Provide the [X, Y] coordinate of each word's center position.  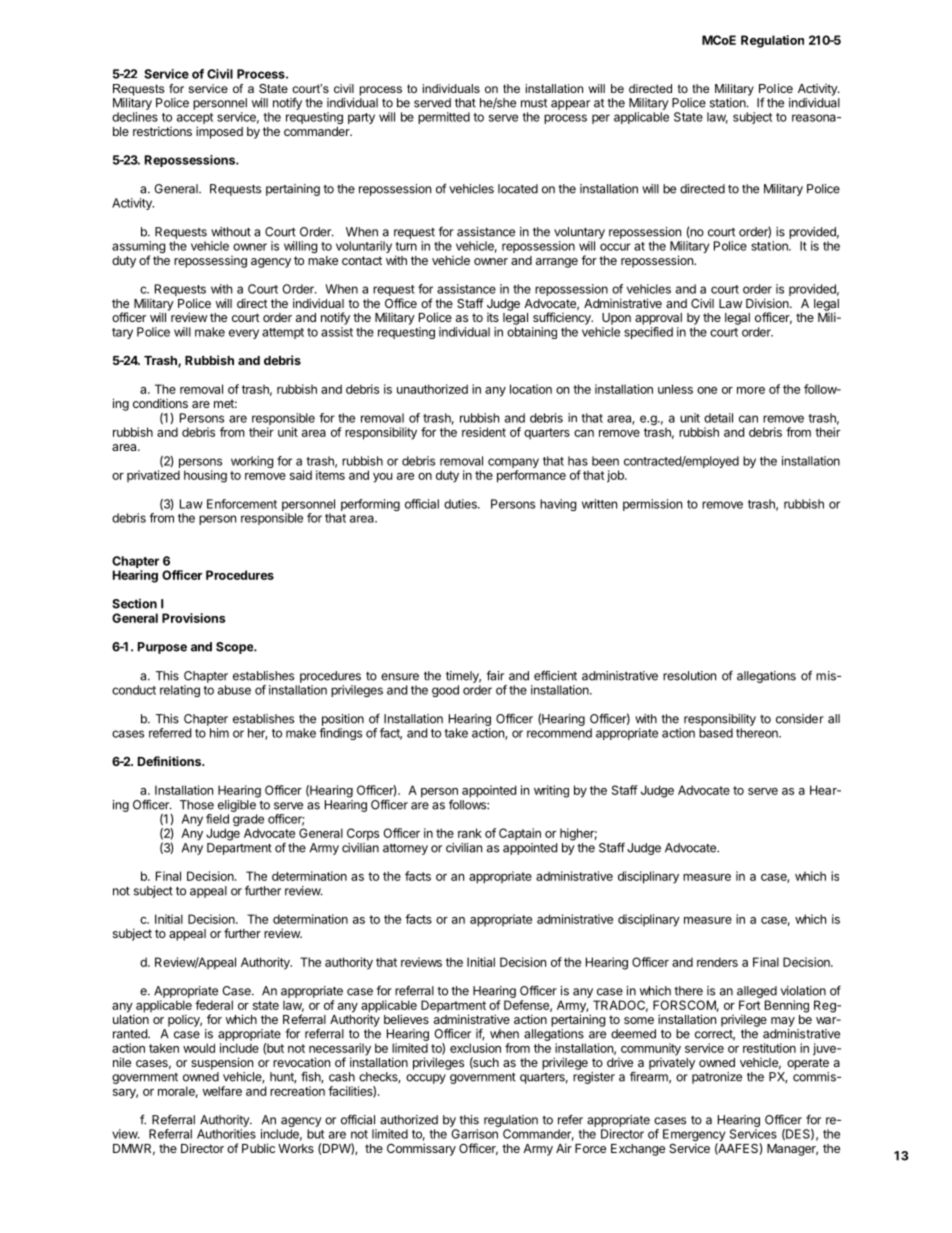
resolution [689, 676]
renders [717, 962]
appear [570, 105]
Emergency [694, 1136]
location [531, 389]
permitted [444, 118]
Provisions [194, 618]
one [707, 390]
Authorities [226, 1134]
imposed [219, 132]
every [244, 334]
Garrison [475, 1134]
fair [495, 675]
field [217, 819]
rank [470, 833]
